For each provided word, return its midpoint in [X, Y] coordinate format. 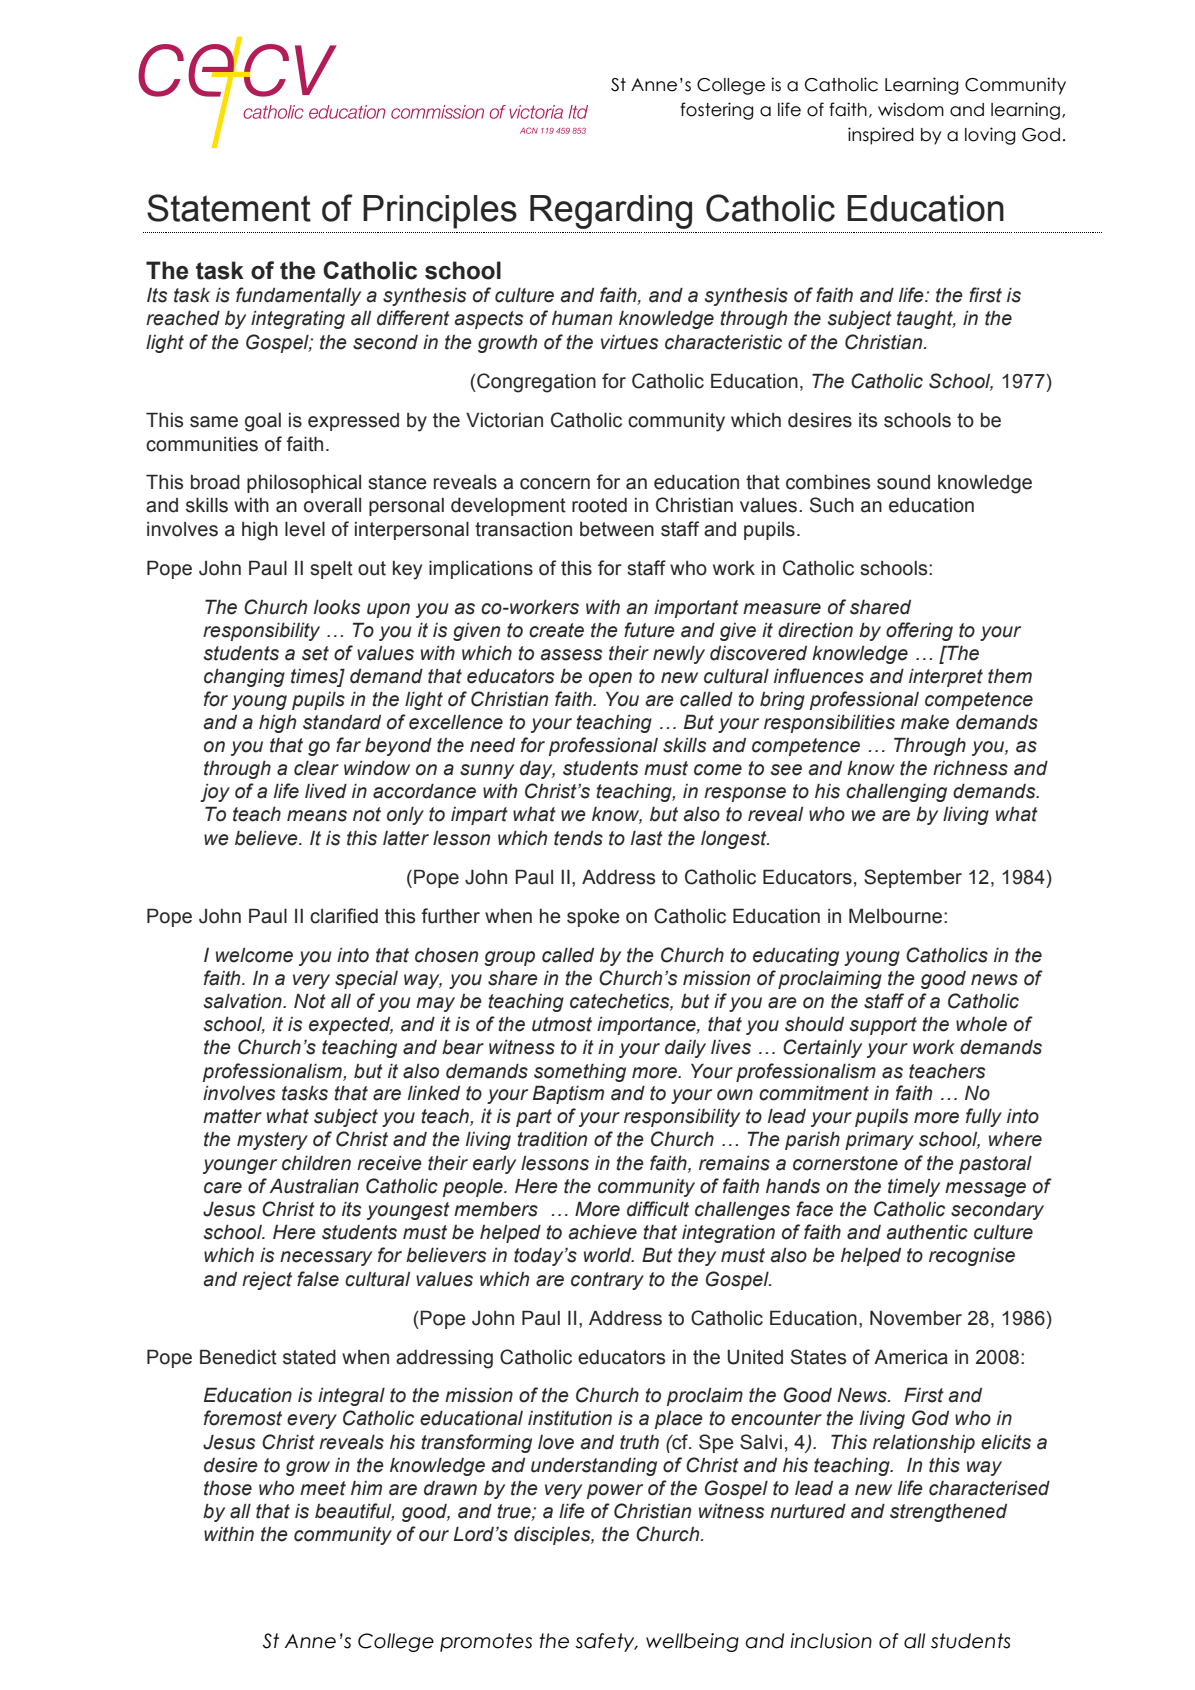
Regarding [611, 212]
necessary [326, 1258]
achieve [603, 1232]
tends [578, 838]
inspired [881, 136]
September [913, 878]
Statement [229, 208]
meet [323, 1488]
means [317, 816]
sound [903, 482]
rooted [599, 505]
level [305, 529]
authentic [927, 1232]
